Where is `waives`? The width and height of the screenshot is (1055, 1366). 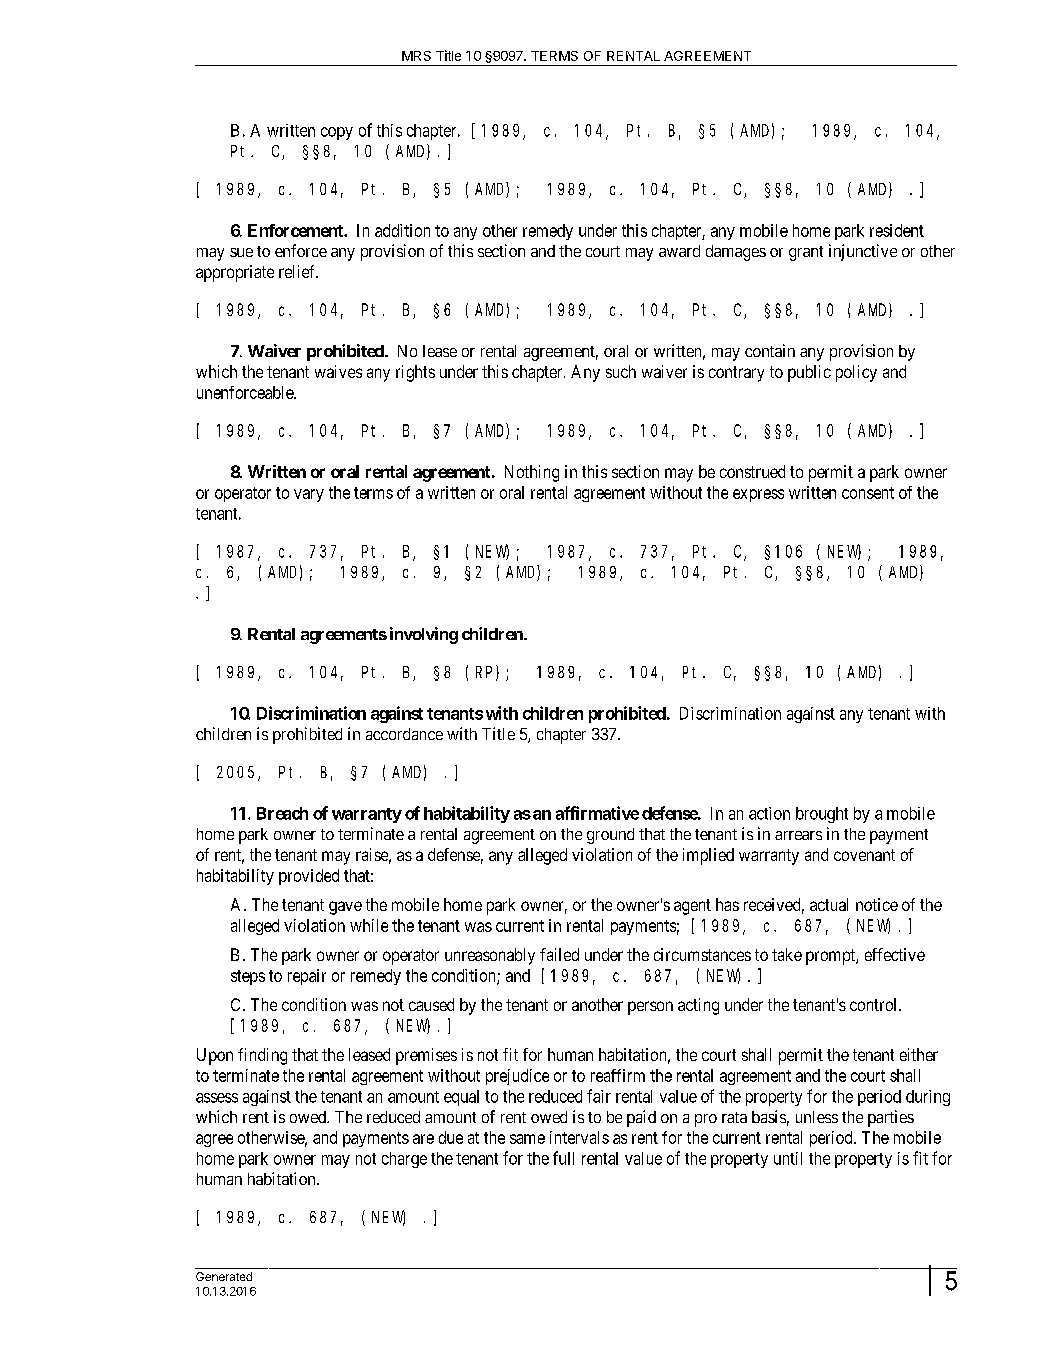
waives is located at coordinates (338, 371).
